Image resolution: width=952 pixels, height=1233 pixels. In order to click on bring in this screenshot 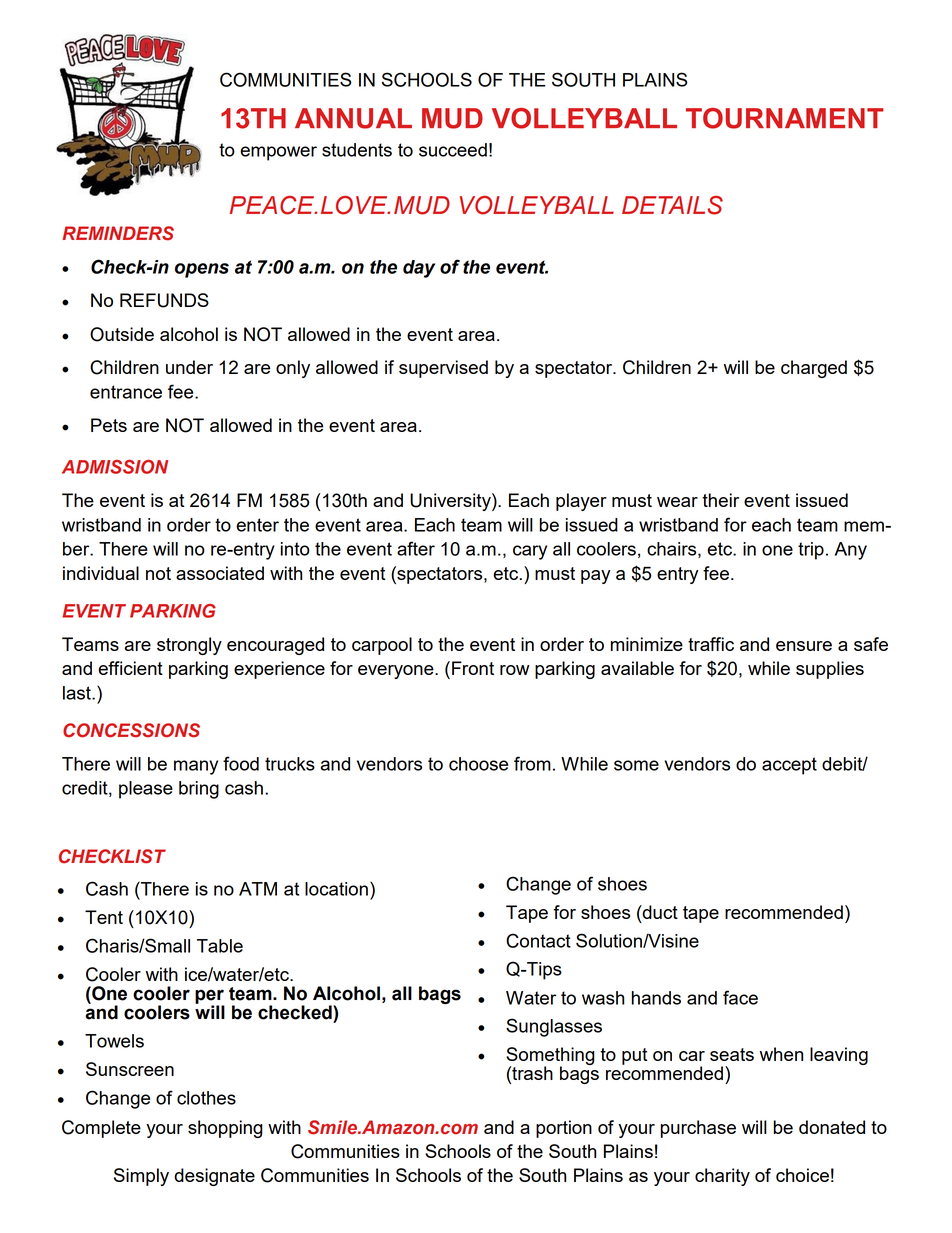, I will do `click(199, 790)`.
